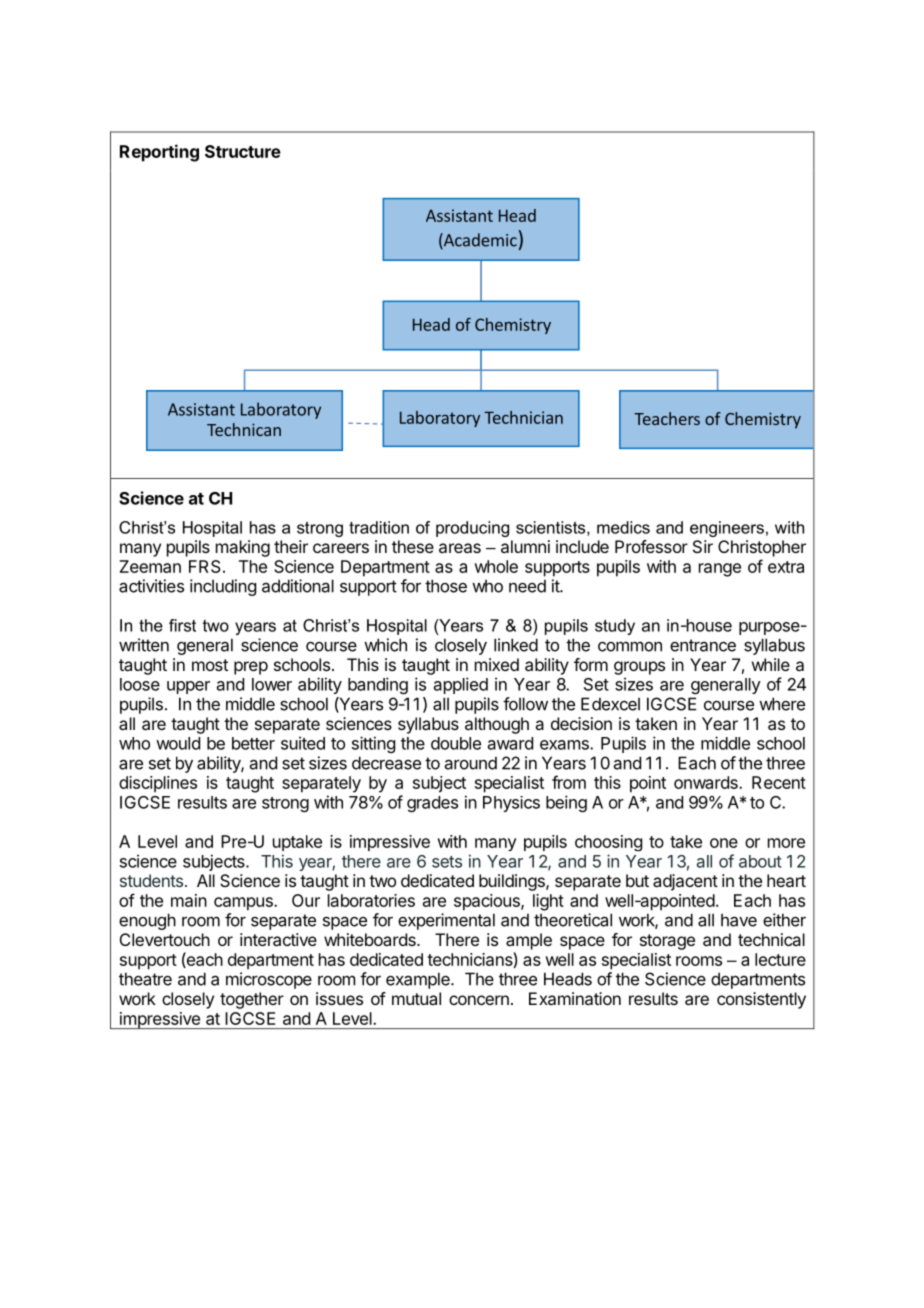 This image has height=1308, width=924. What do you see at coordinates (223, 587) in the image?
I see `including` at bounding box center [223, 587].
